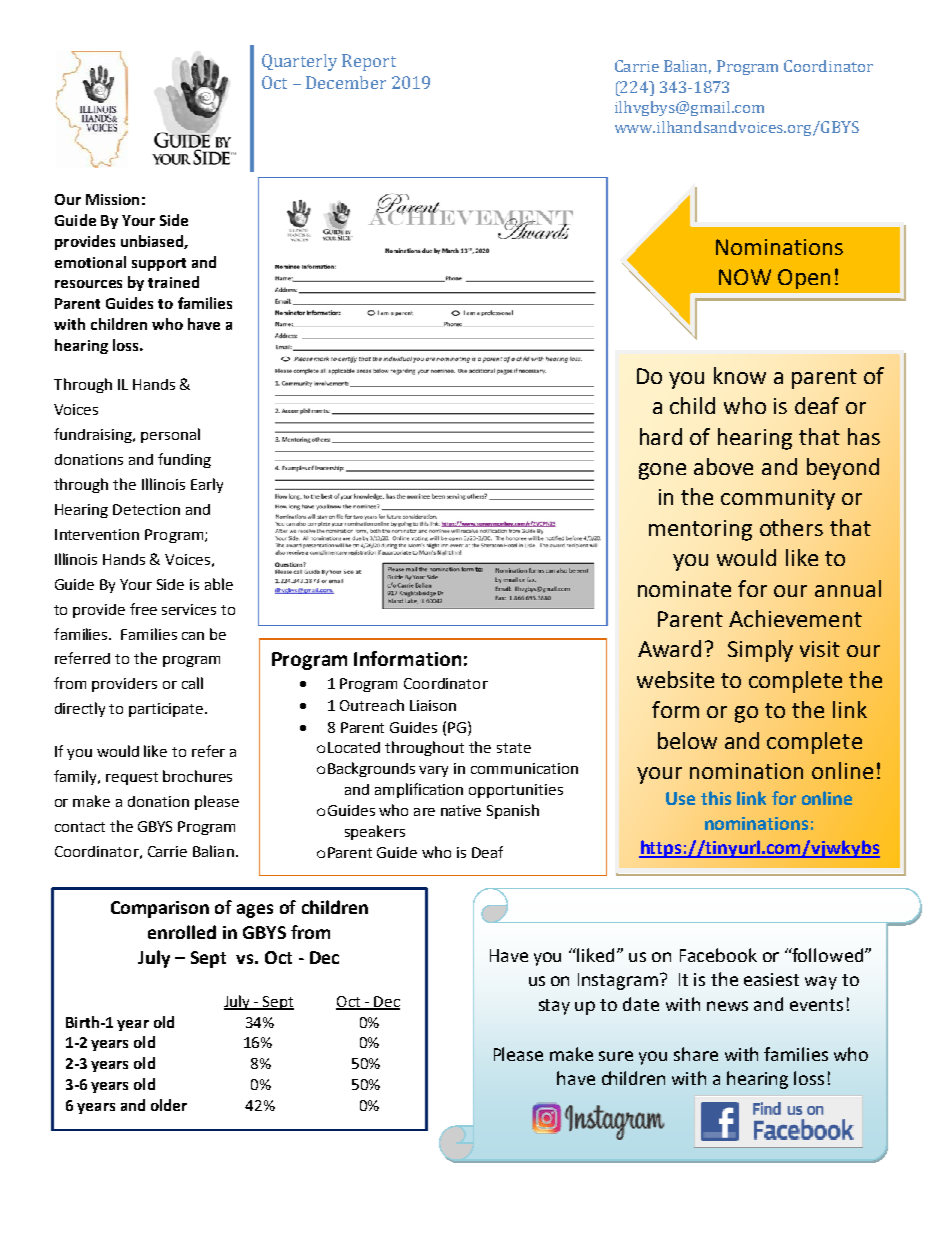  What do you see at coordinates (433, 705) in the page?
I see `Liaison` at bounding box center [433, 705].
